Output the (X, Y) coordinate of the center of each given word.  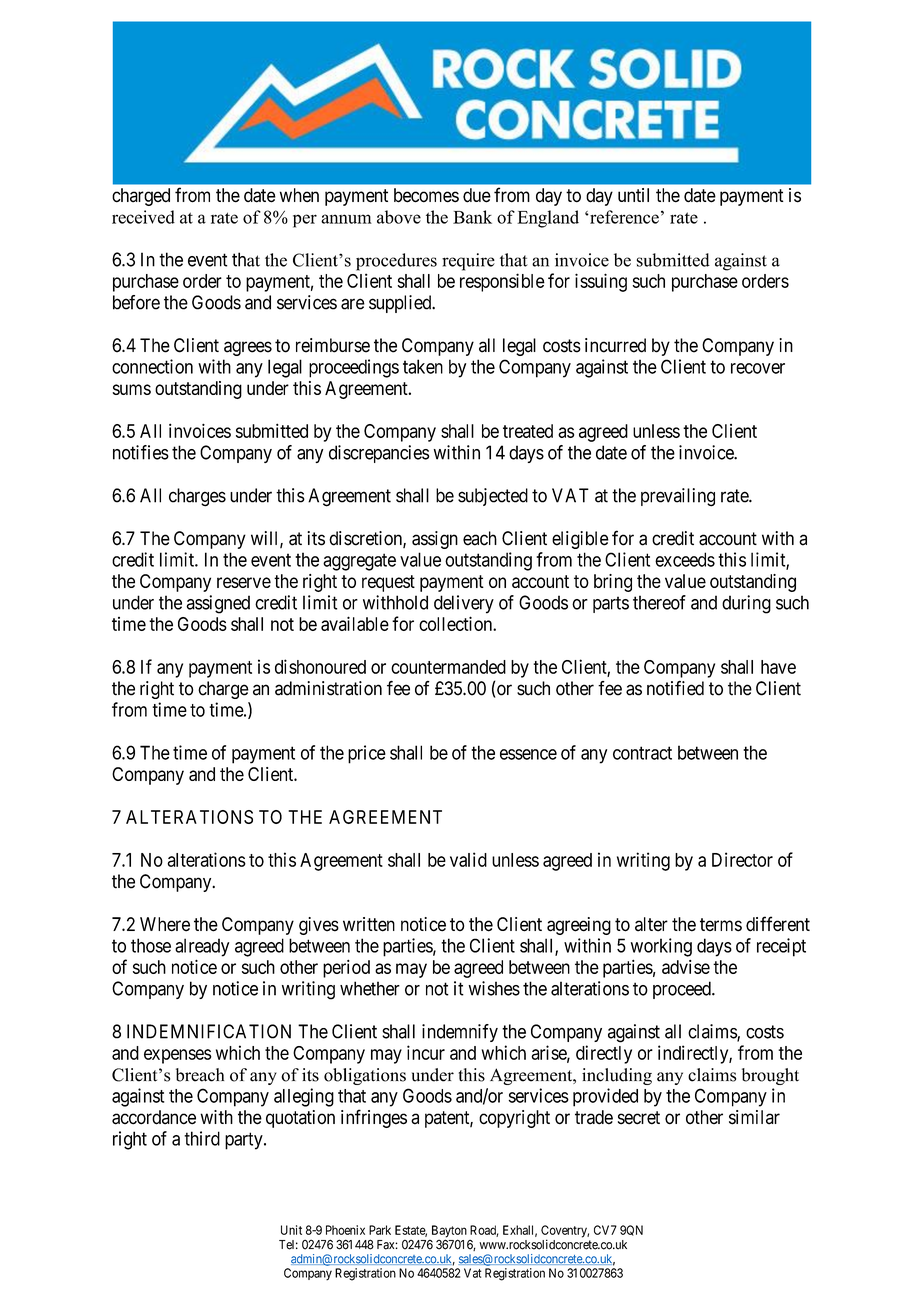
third (202, 1138)
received (143, 217)
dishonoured (320, 666)
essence (528, 754)
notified (675, 688)
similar (754, 1117)
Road (484, 1231)
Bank (472, 217)
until (633, 195)
